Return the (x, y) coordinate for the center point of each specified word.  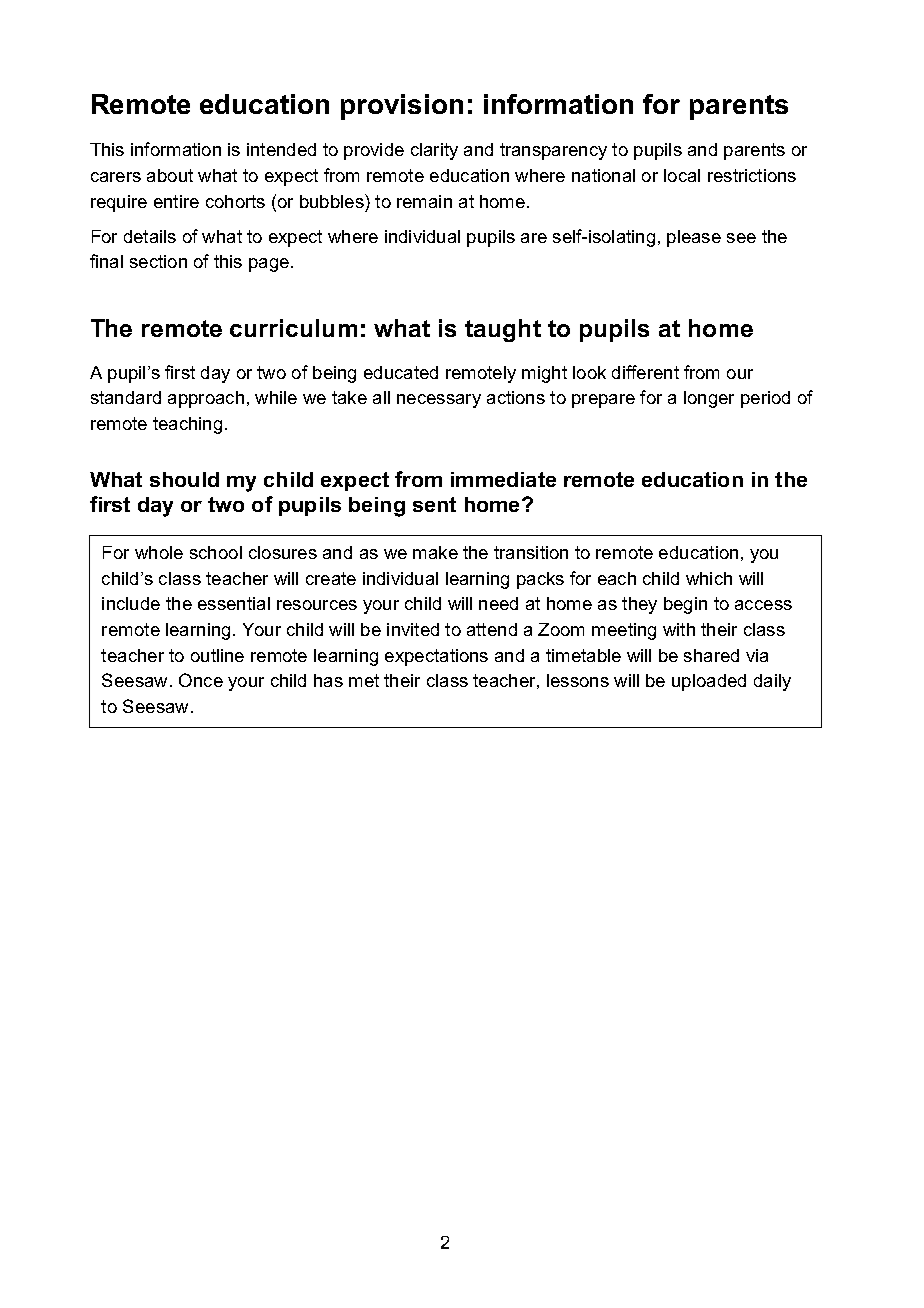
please (694, 238)
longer (709, 399)
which (709, 578)
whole (159, 552)
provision (402, 107)
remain (424, 201)
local (682, 175)
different (645, 372)
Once (201, 680)
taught (503, 330)
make (435, 552)
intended (281, 149)
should (184, 479)
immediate (503, 479)
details (150, 236)
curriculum (293, 328)
